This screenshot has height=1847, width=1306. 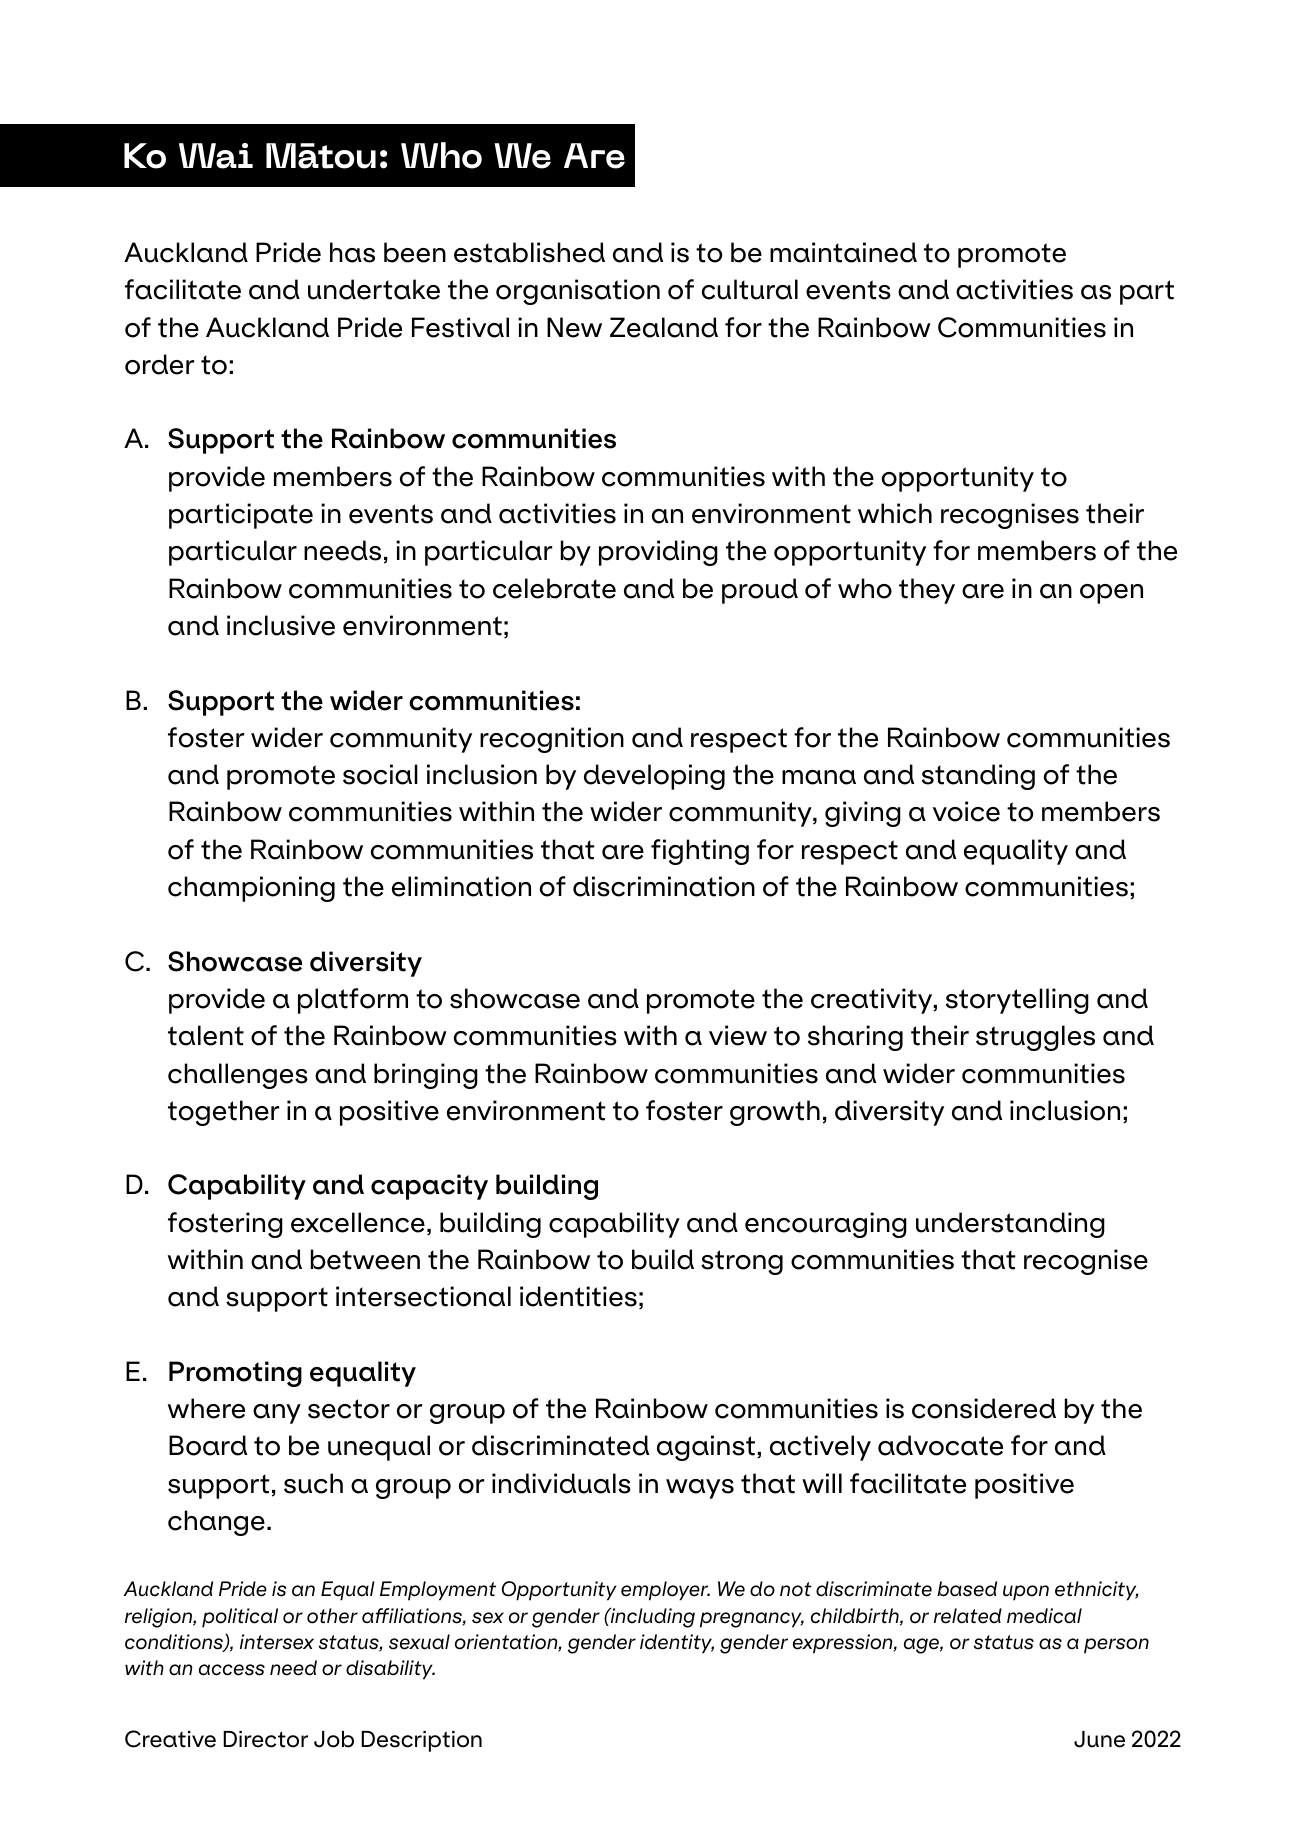 What do you see at coordinates (966, 811) in the screenshot?
I see `voice` at bounding box center [966, 811].
